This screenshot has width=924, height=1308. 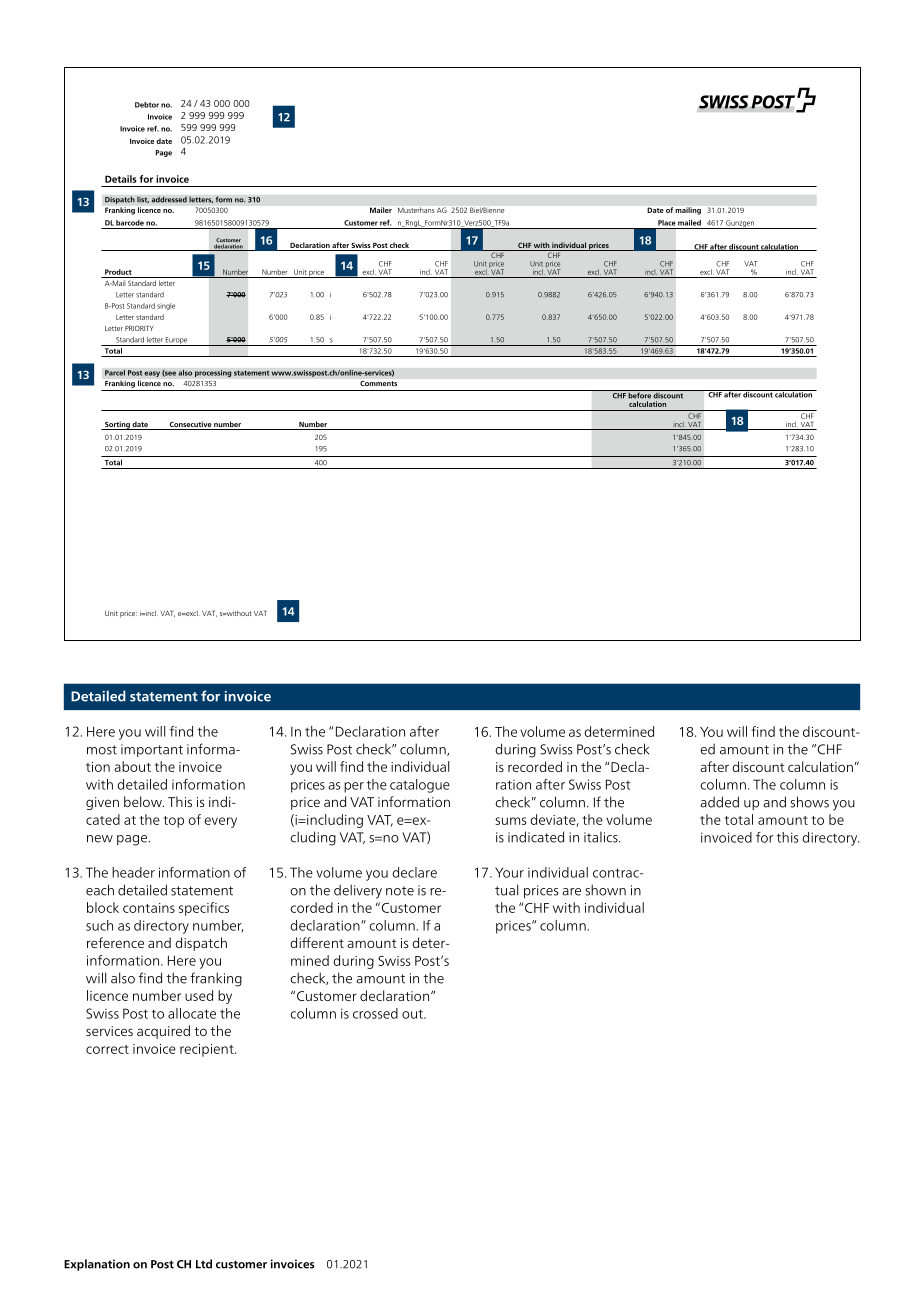 What do you see at coordinates (208, 1050) in the screenshot?
I see `recipient` at bounding box center [208, 1050].
